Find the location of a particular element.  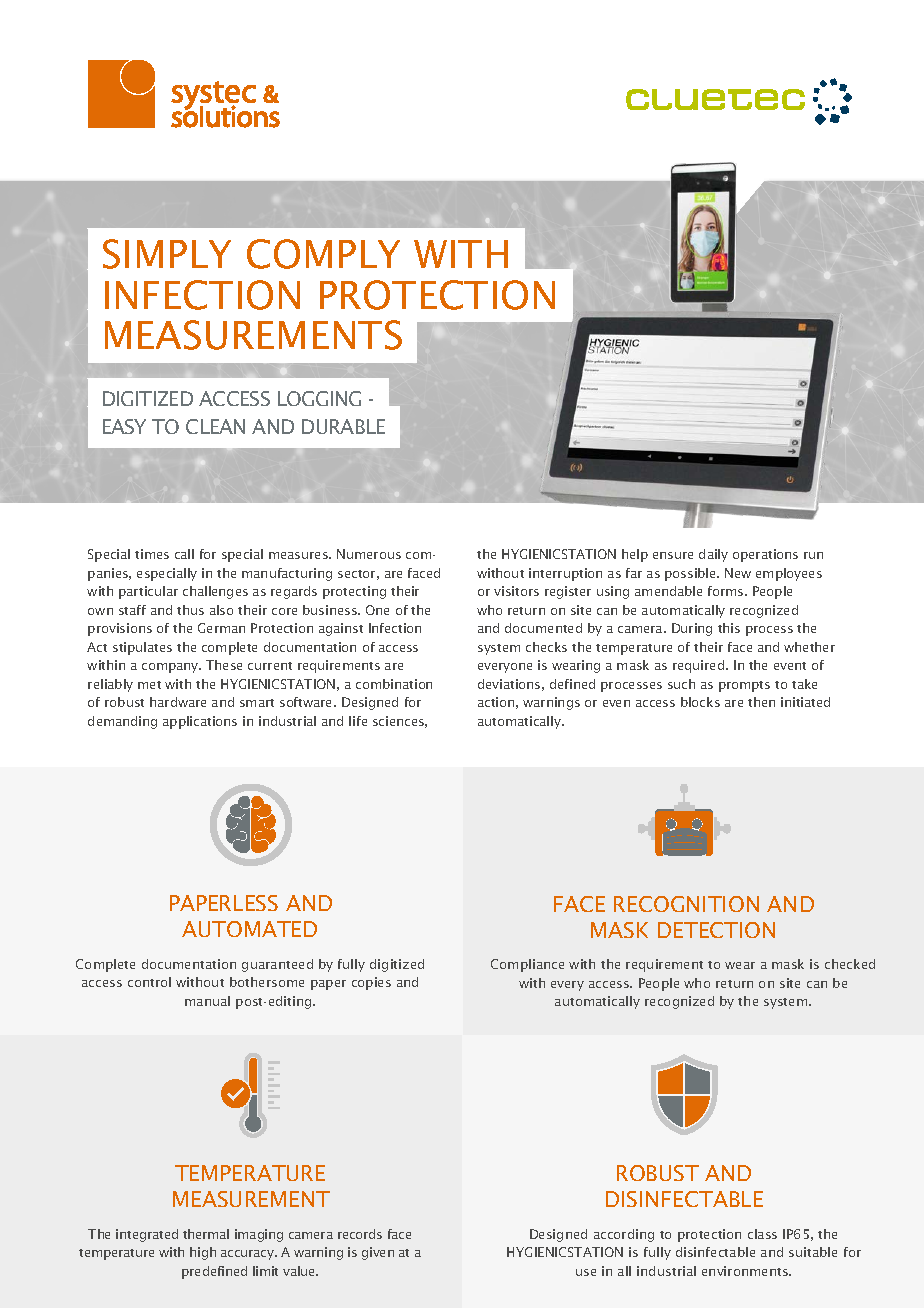

thermal is located at coordinates (206, 1234).
